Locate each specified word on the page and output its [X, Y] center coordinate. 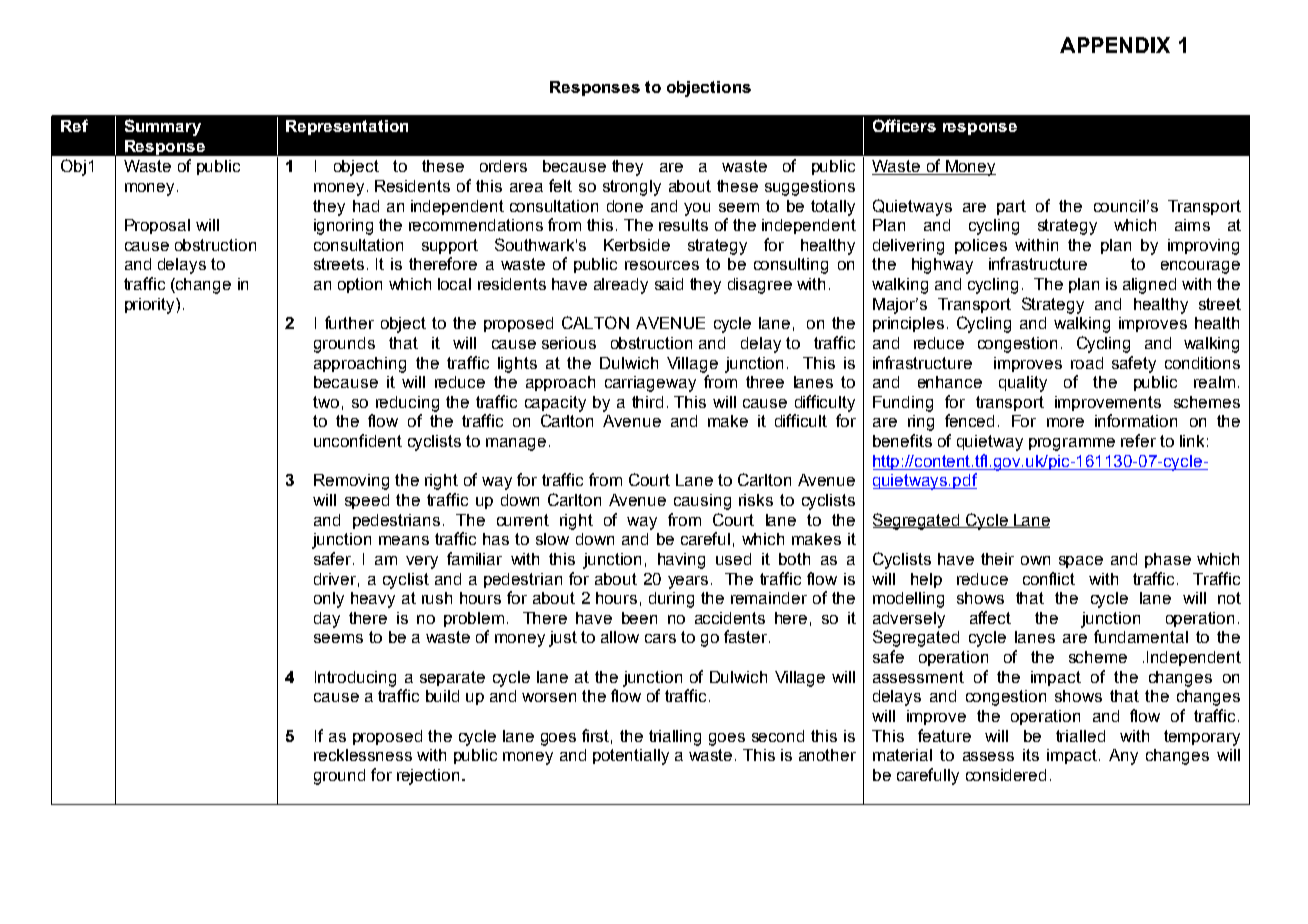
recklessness [363, 755]
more [1065, 422]
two [326, 402]
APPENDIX [1115, 45]
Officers [904, 125]
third [647, 402]
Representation [347, 127]
